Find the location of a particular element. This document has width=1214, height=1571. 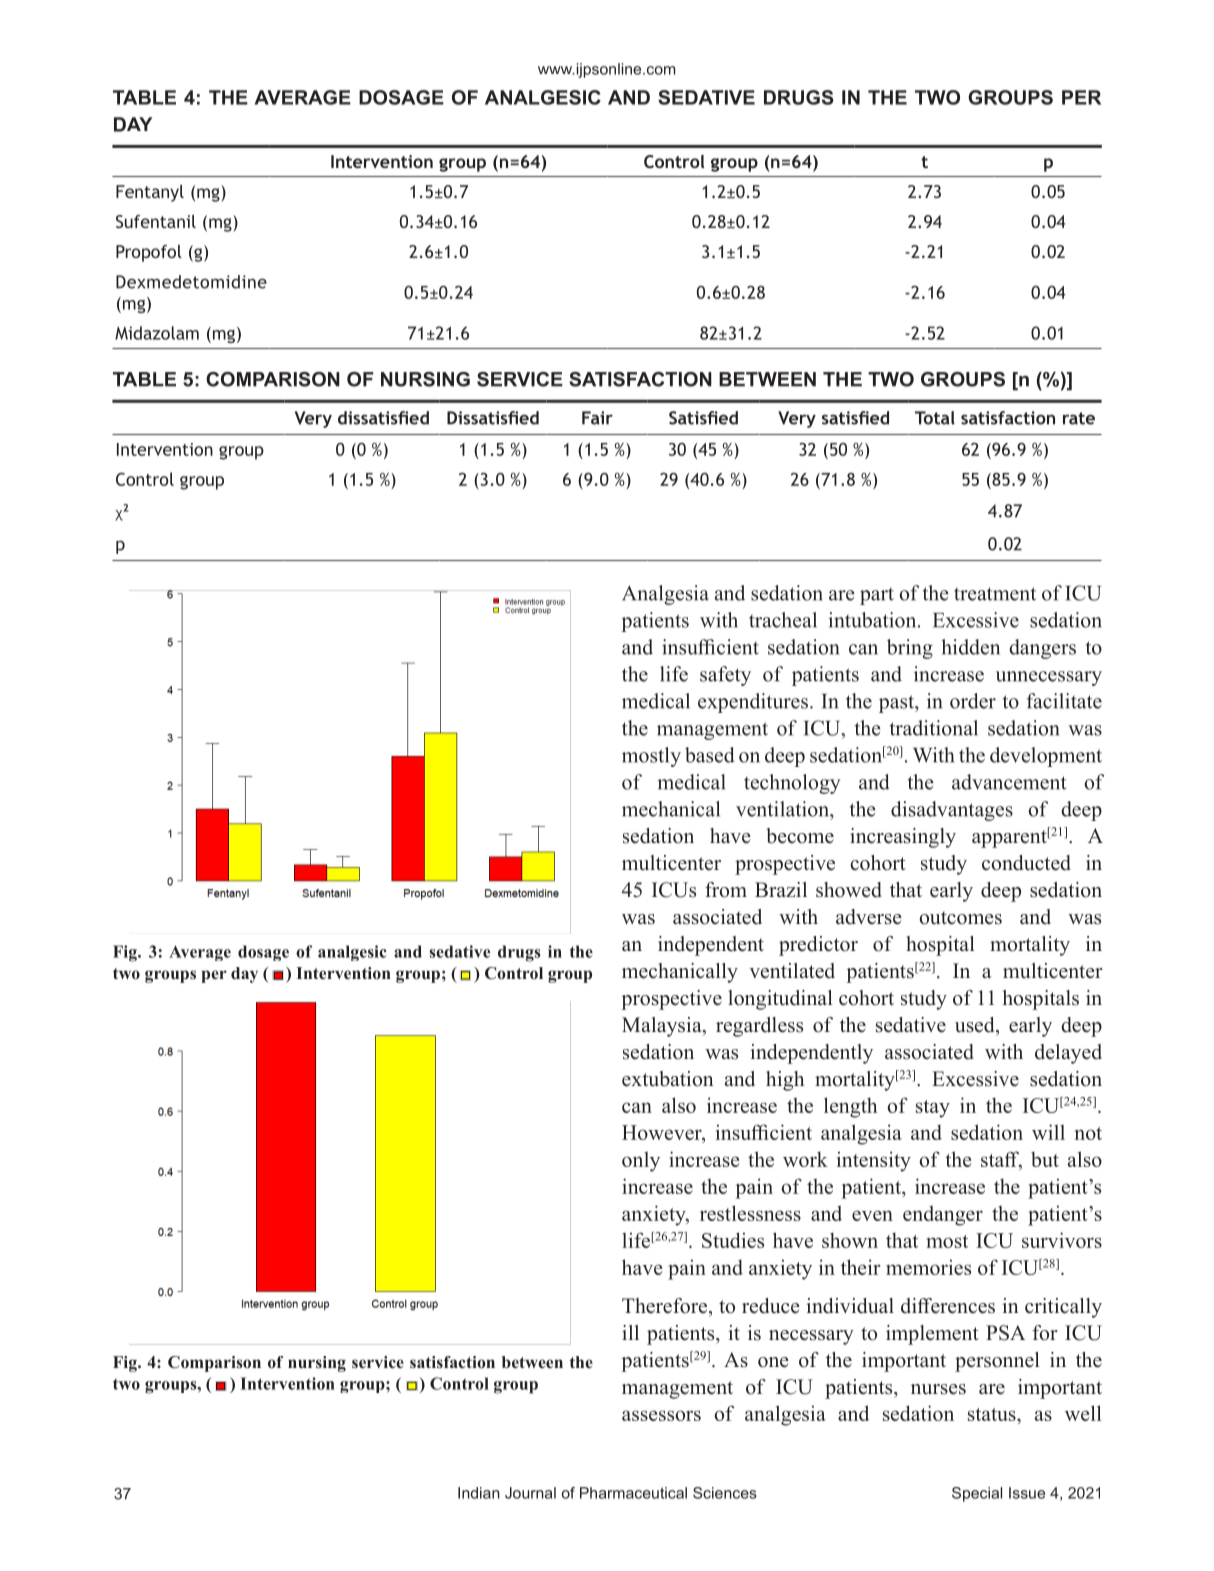

Fair is located at coordinates (597, 418).
